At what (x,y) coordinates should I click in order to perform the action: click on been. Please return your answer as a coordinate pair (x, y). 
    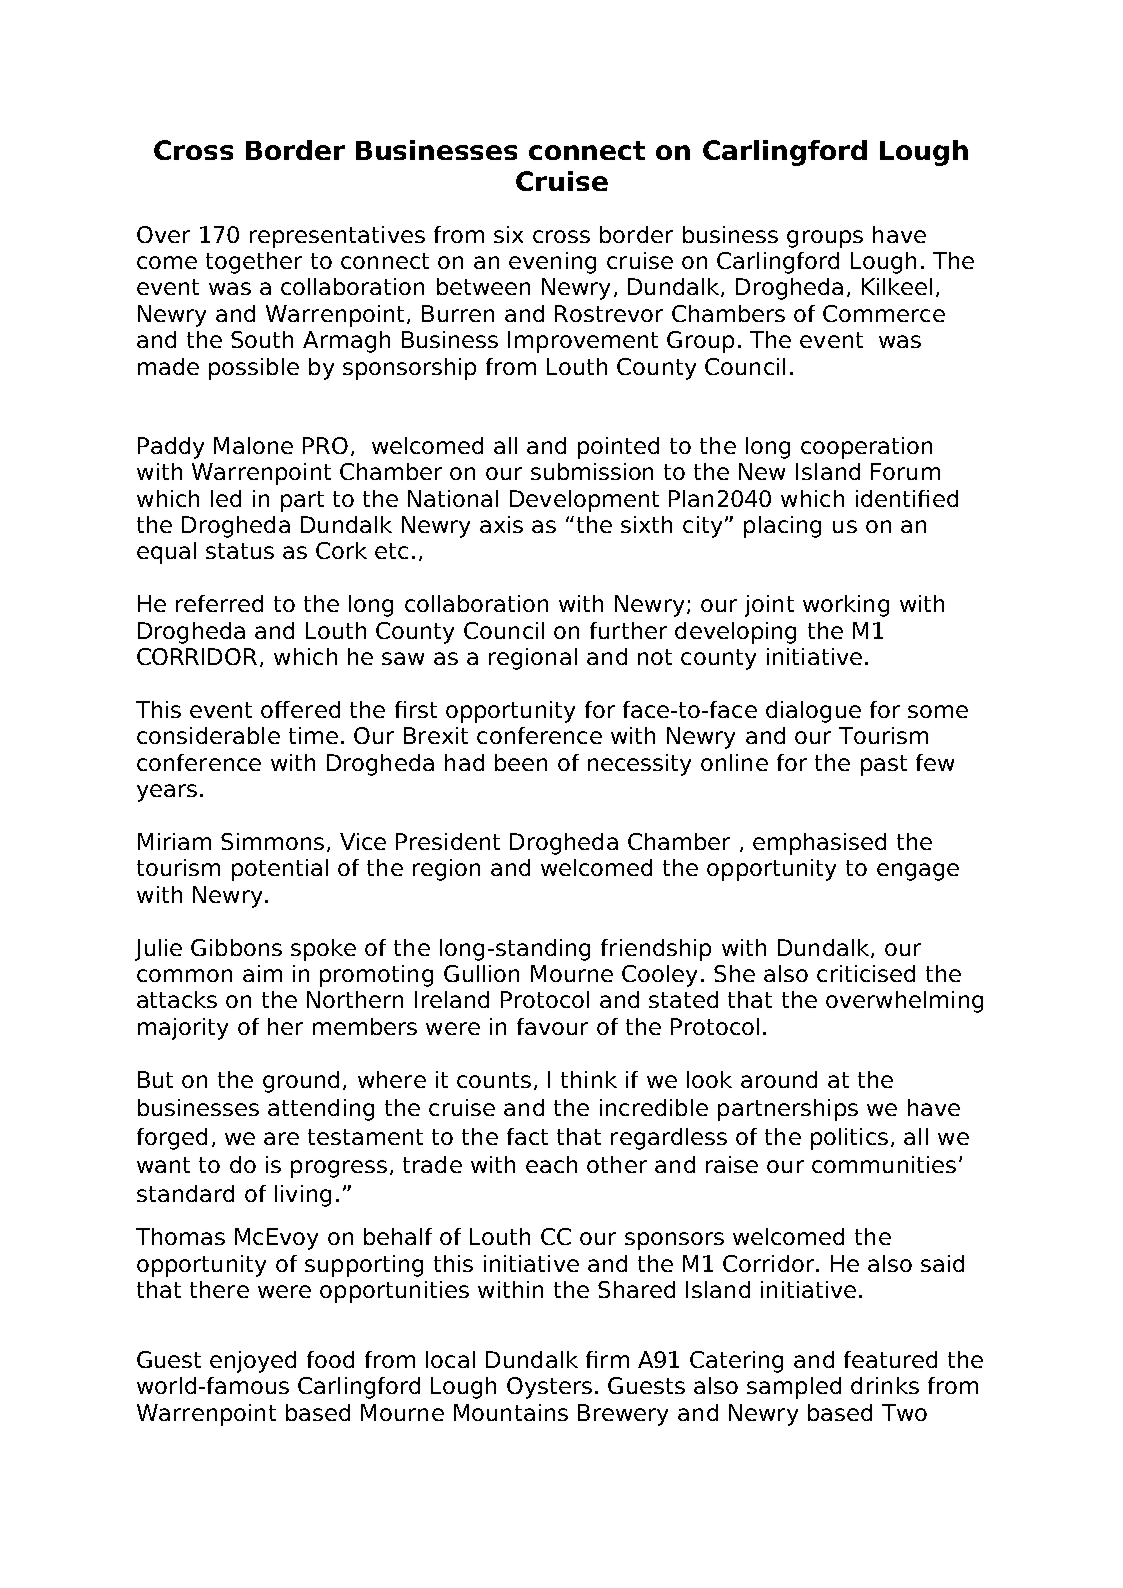
    Looking at the image, I should click on (521, 762).
